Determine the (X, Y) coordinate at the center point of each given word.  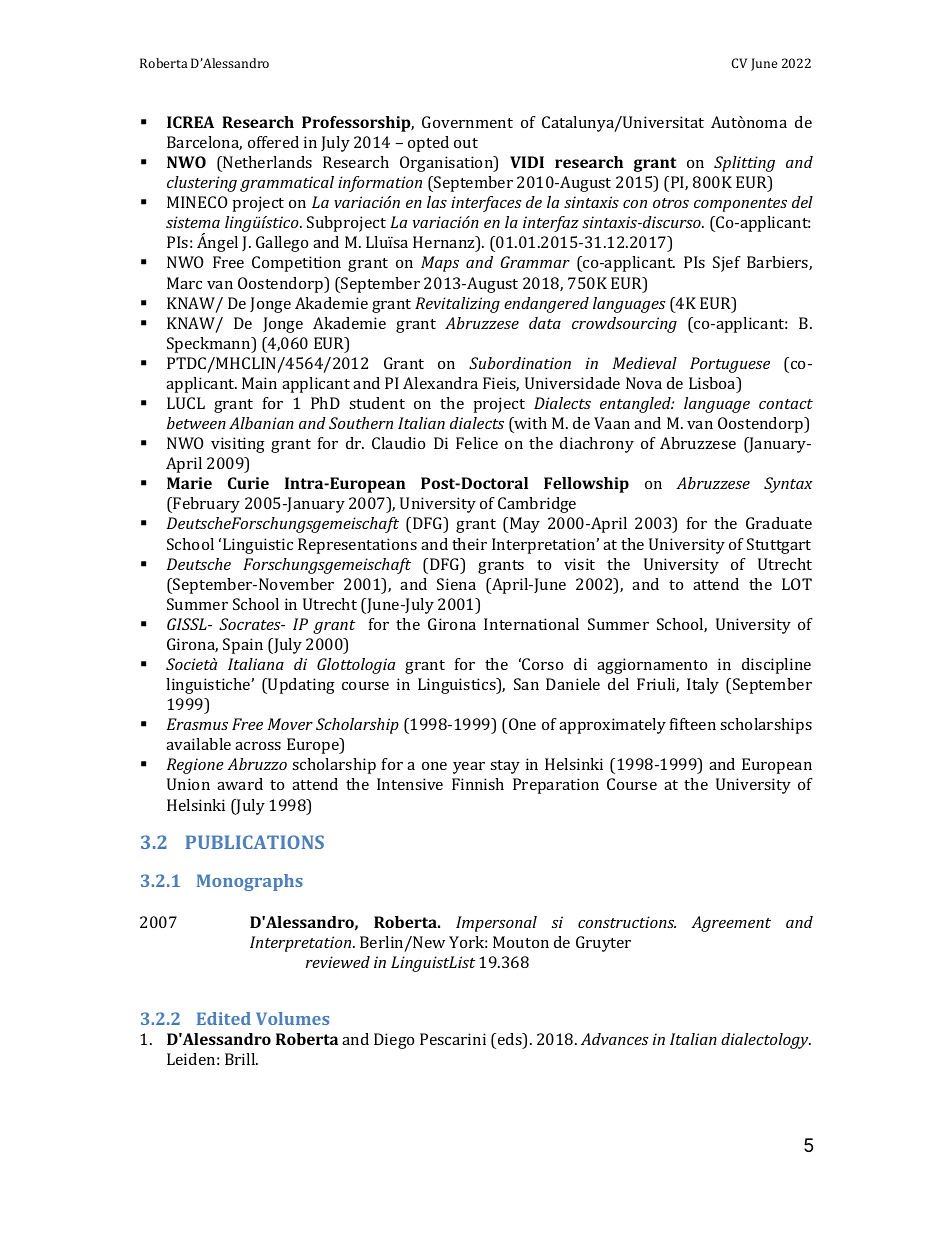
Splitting (744, 164)
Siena (456, 584)
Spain (243, 646)
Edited (224, 1018)
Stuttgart (779, 546)
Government (467, 122)
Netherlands (266, 162)
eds (511, 1040)
